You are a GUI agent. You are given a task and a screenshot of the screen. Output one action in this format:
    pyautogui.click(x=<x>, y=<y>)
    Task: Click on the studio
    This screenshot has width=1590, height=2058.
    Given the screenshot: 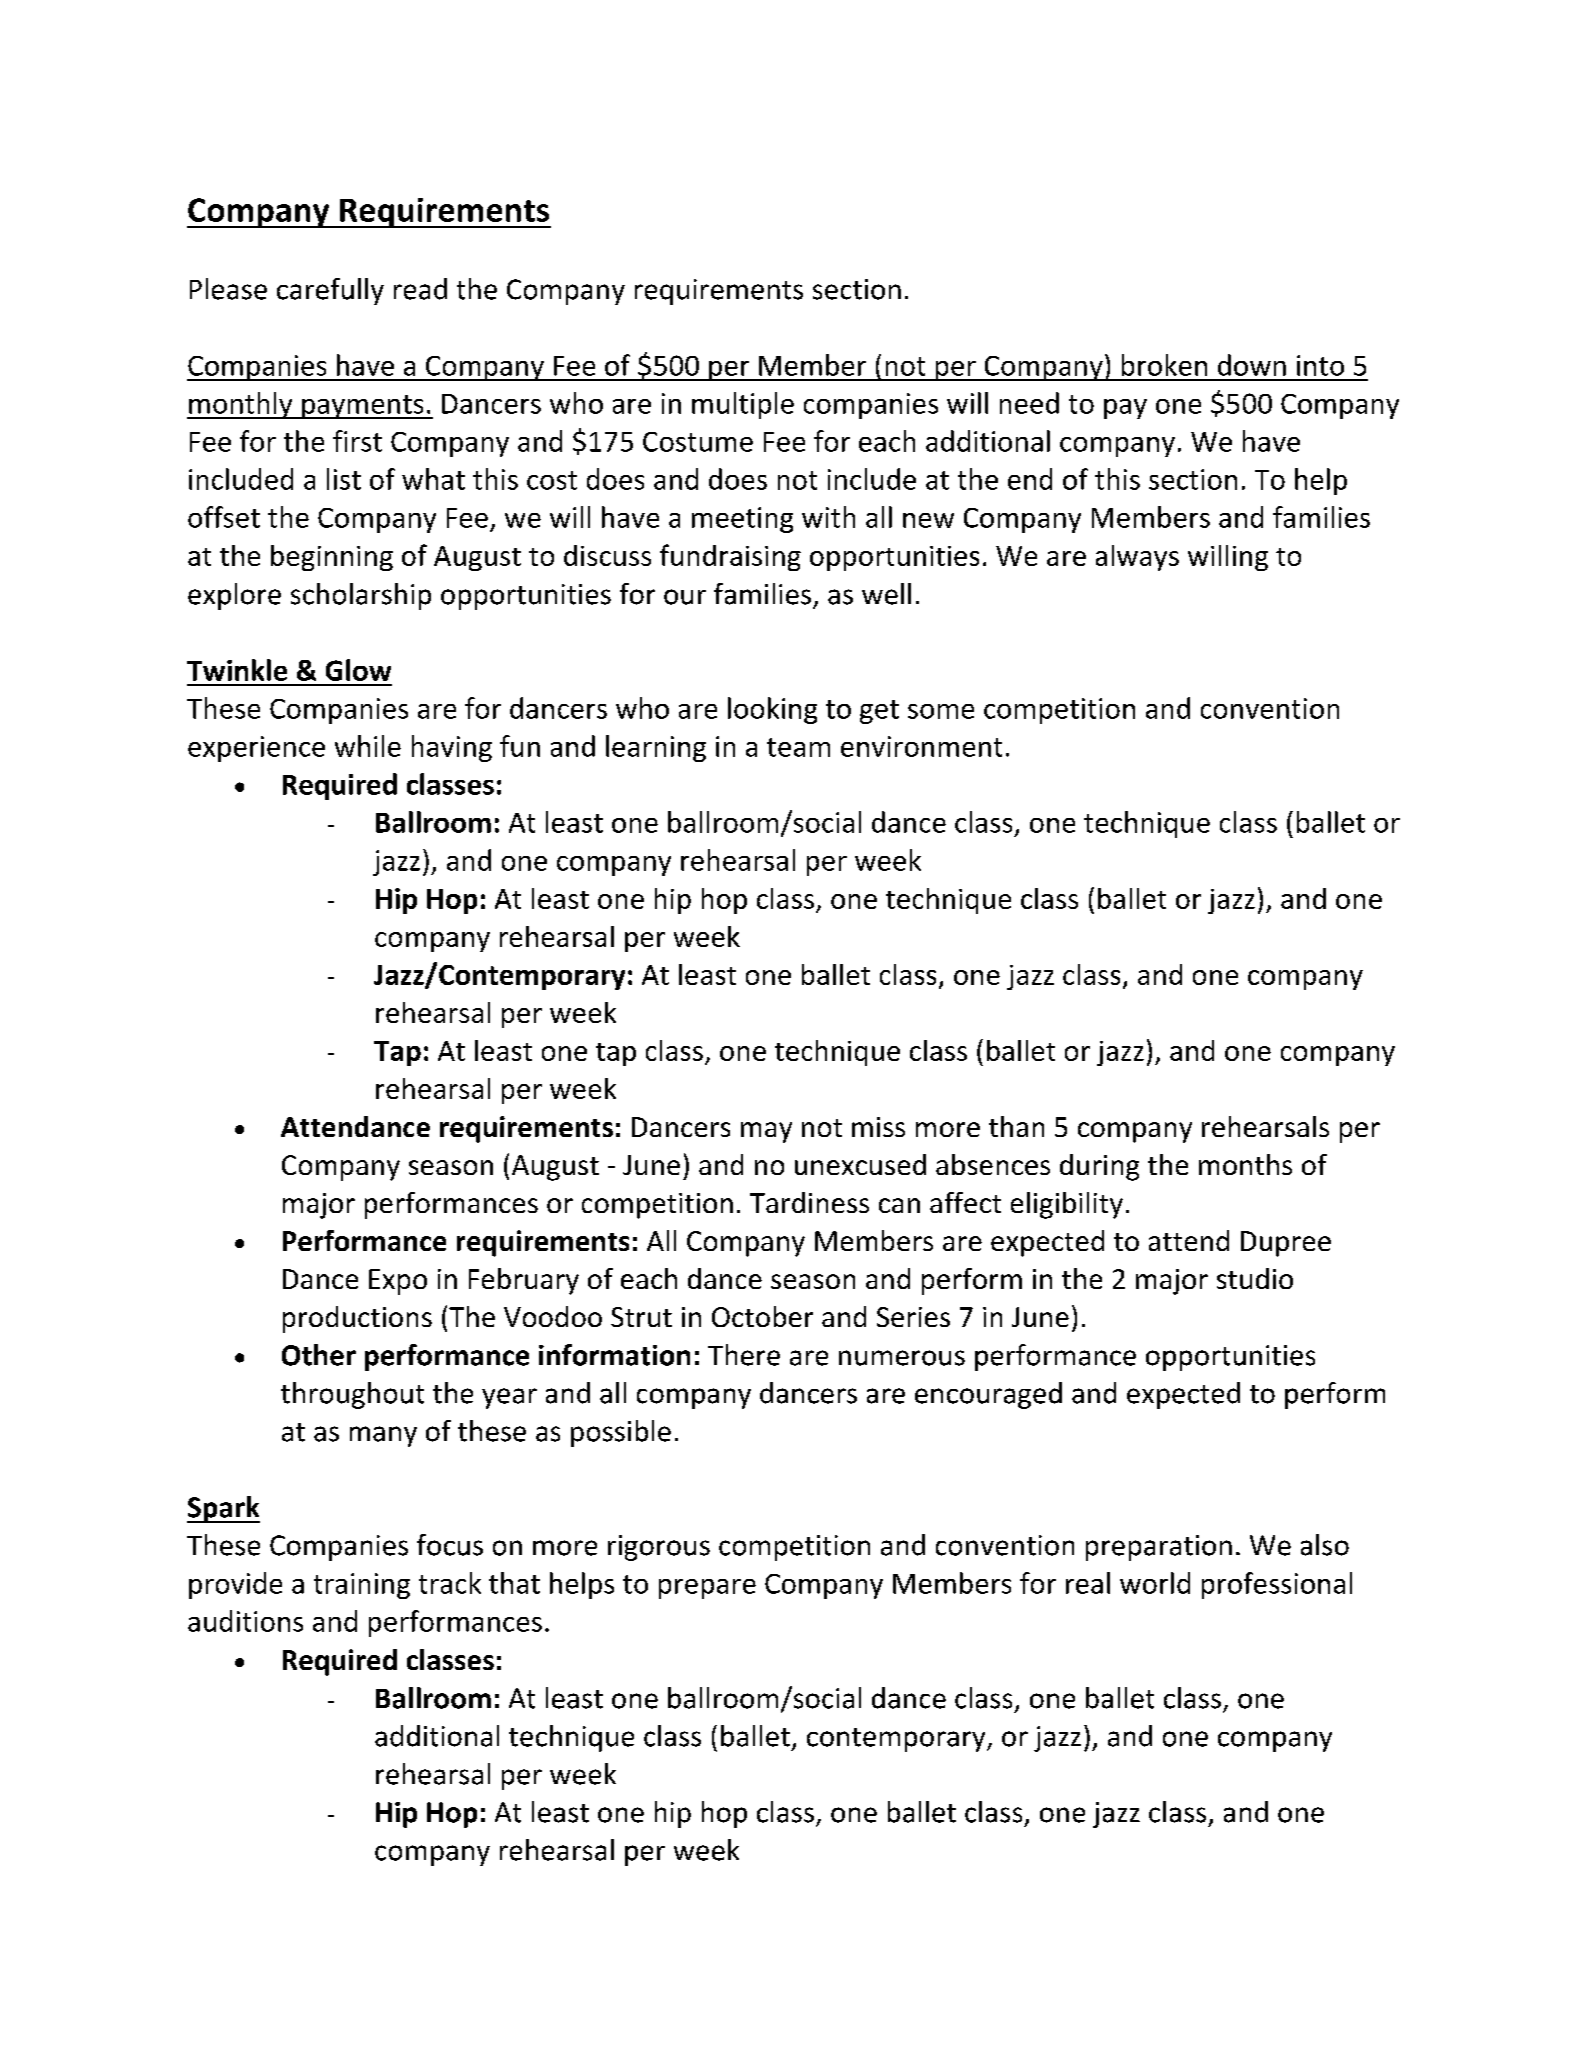 What is the action you would take?
    pyautogui.click(x=1255, y=1278)
